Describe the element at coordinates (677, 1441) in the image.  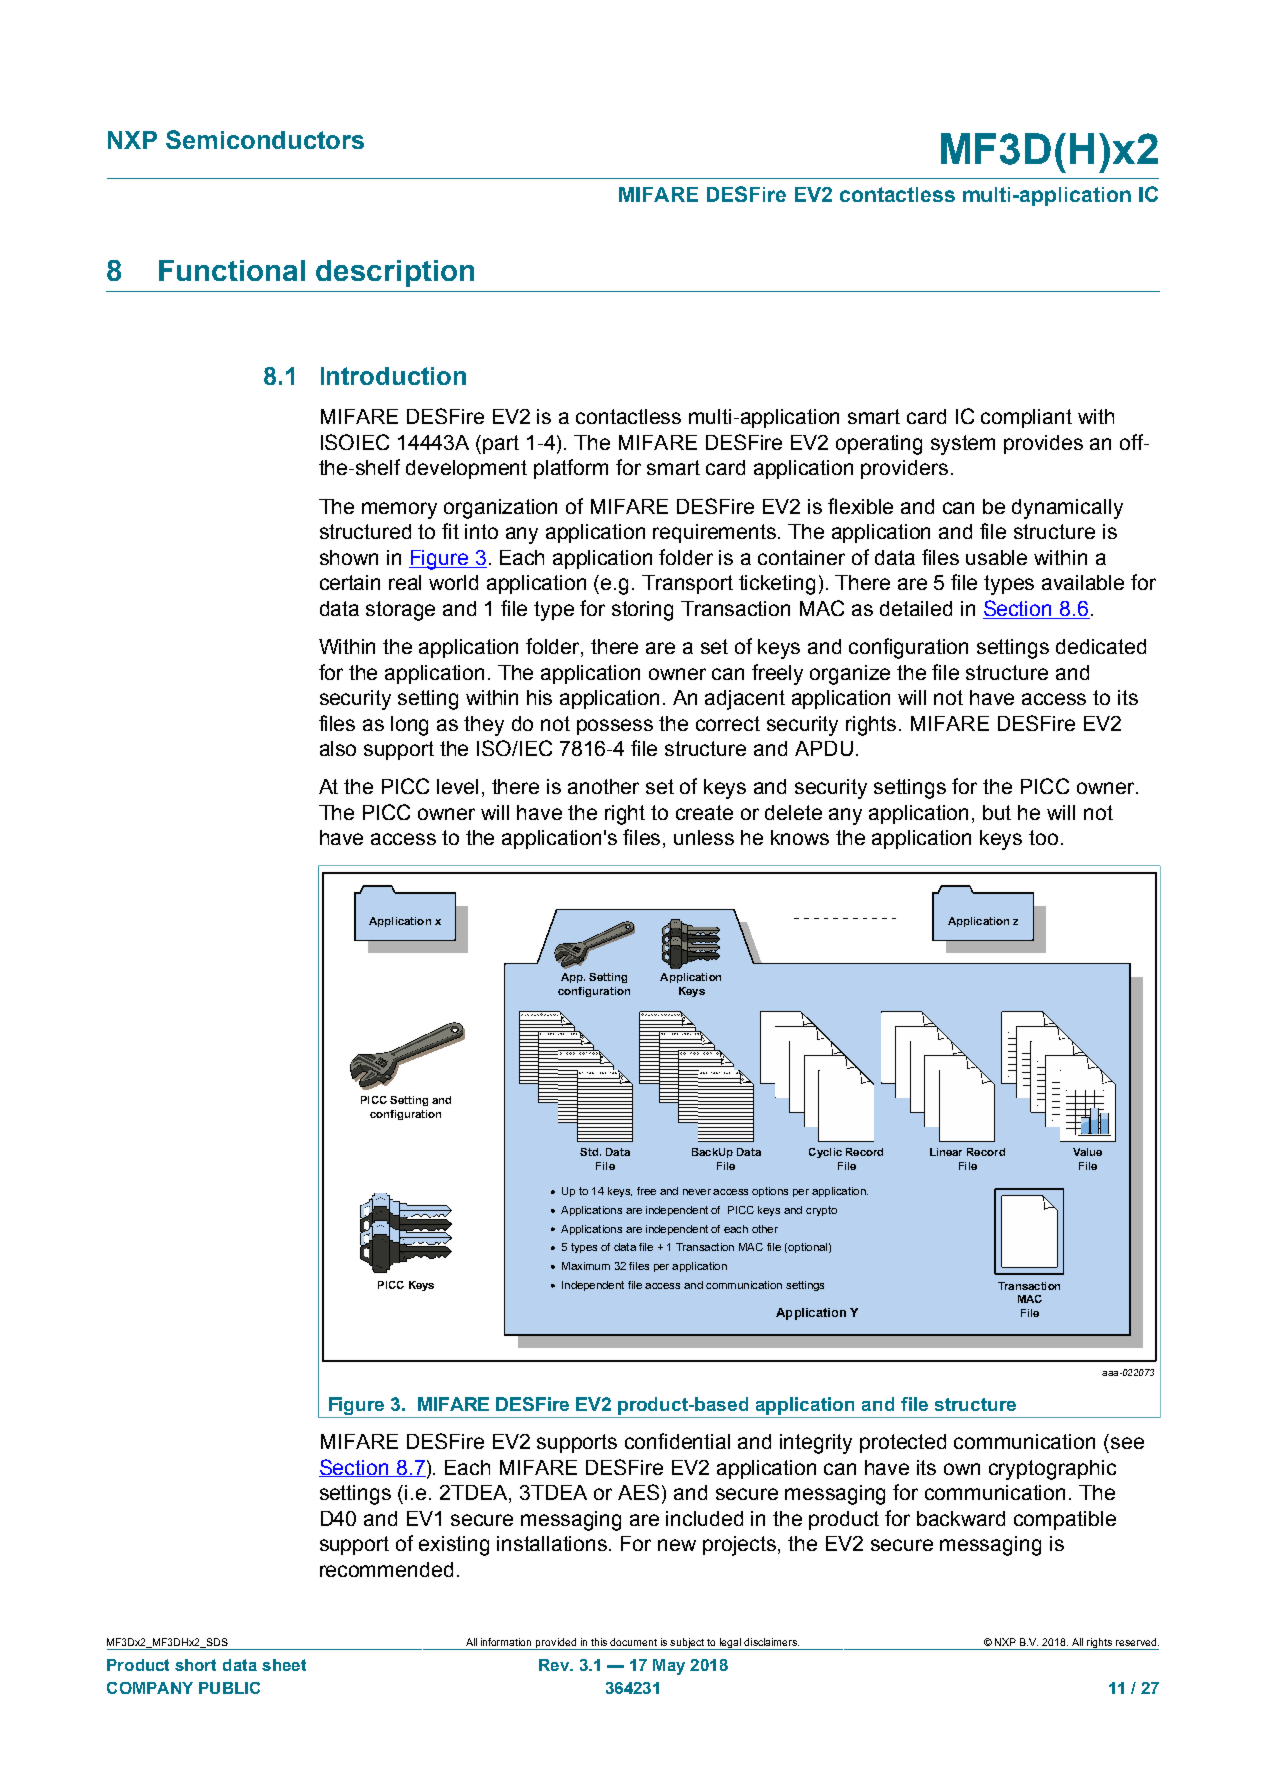
I see `confidential` at that location.
